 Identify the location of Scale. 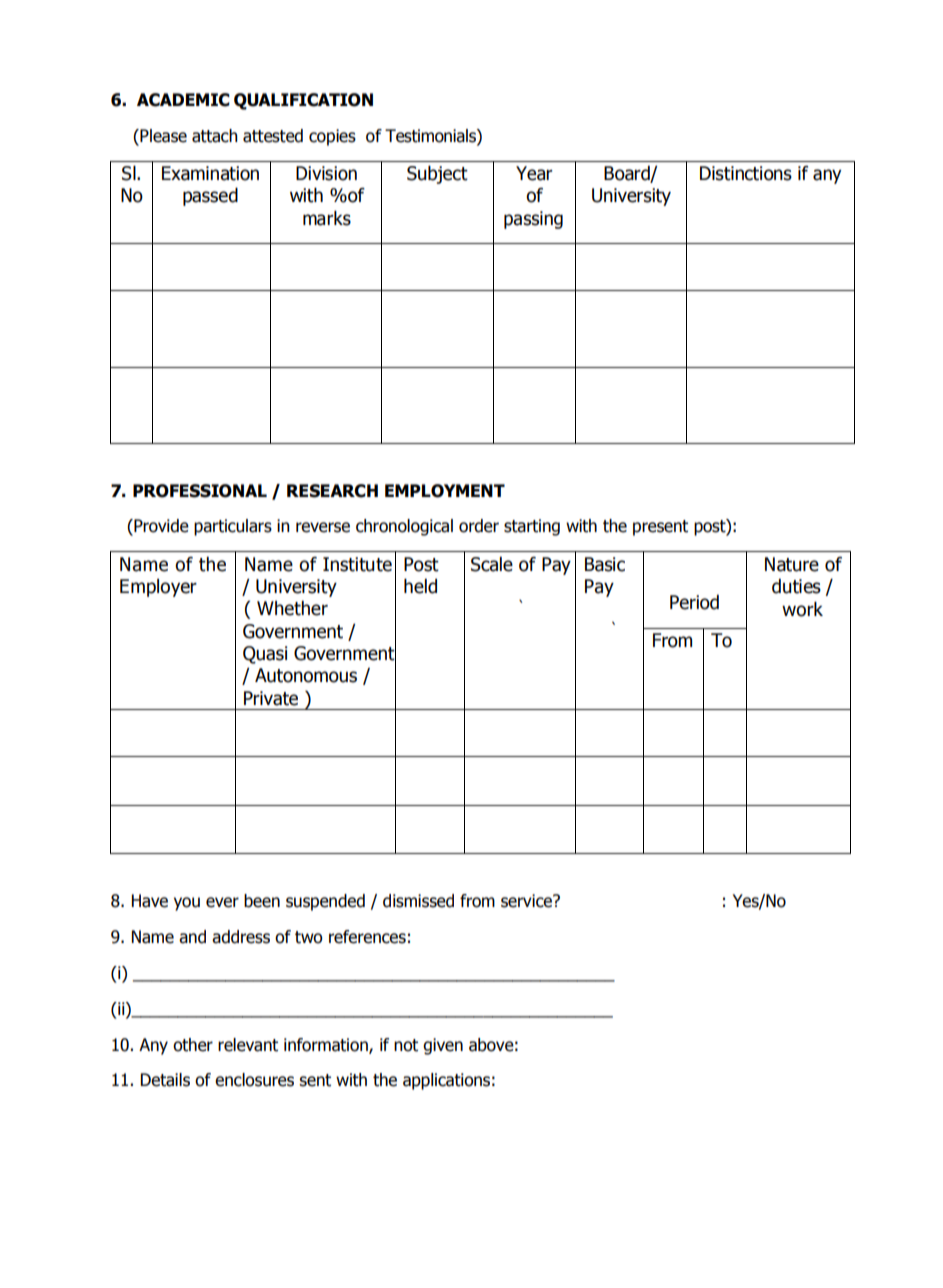
(492, 564).
